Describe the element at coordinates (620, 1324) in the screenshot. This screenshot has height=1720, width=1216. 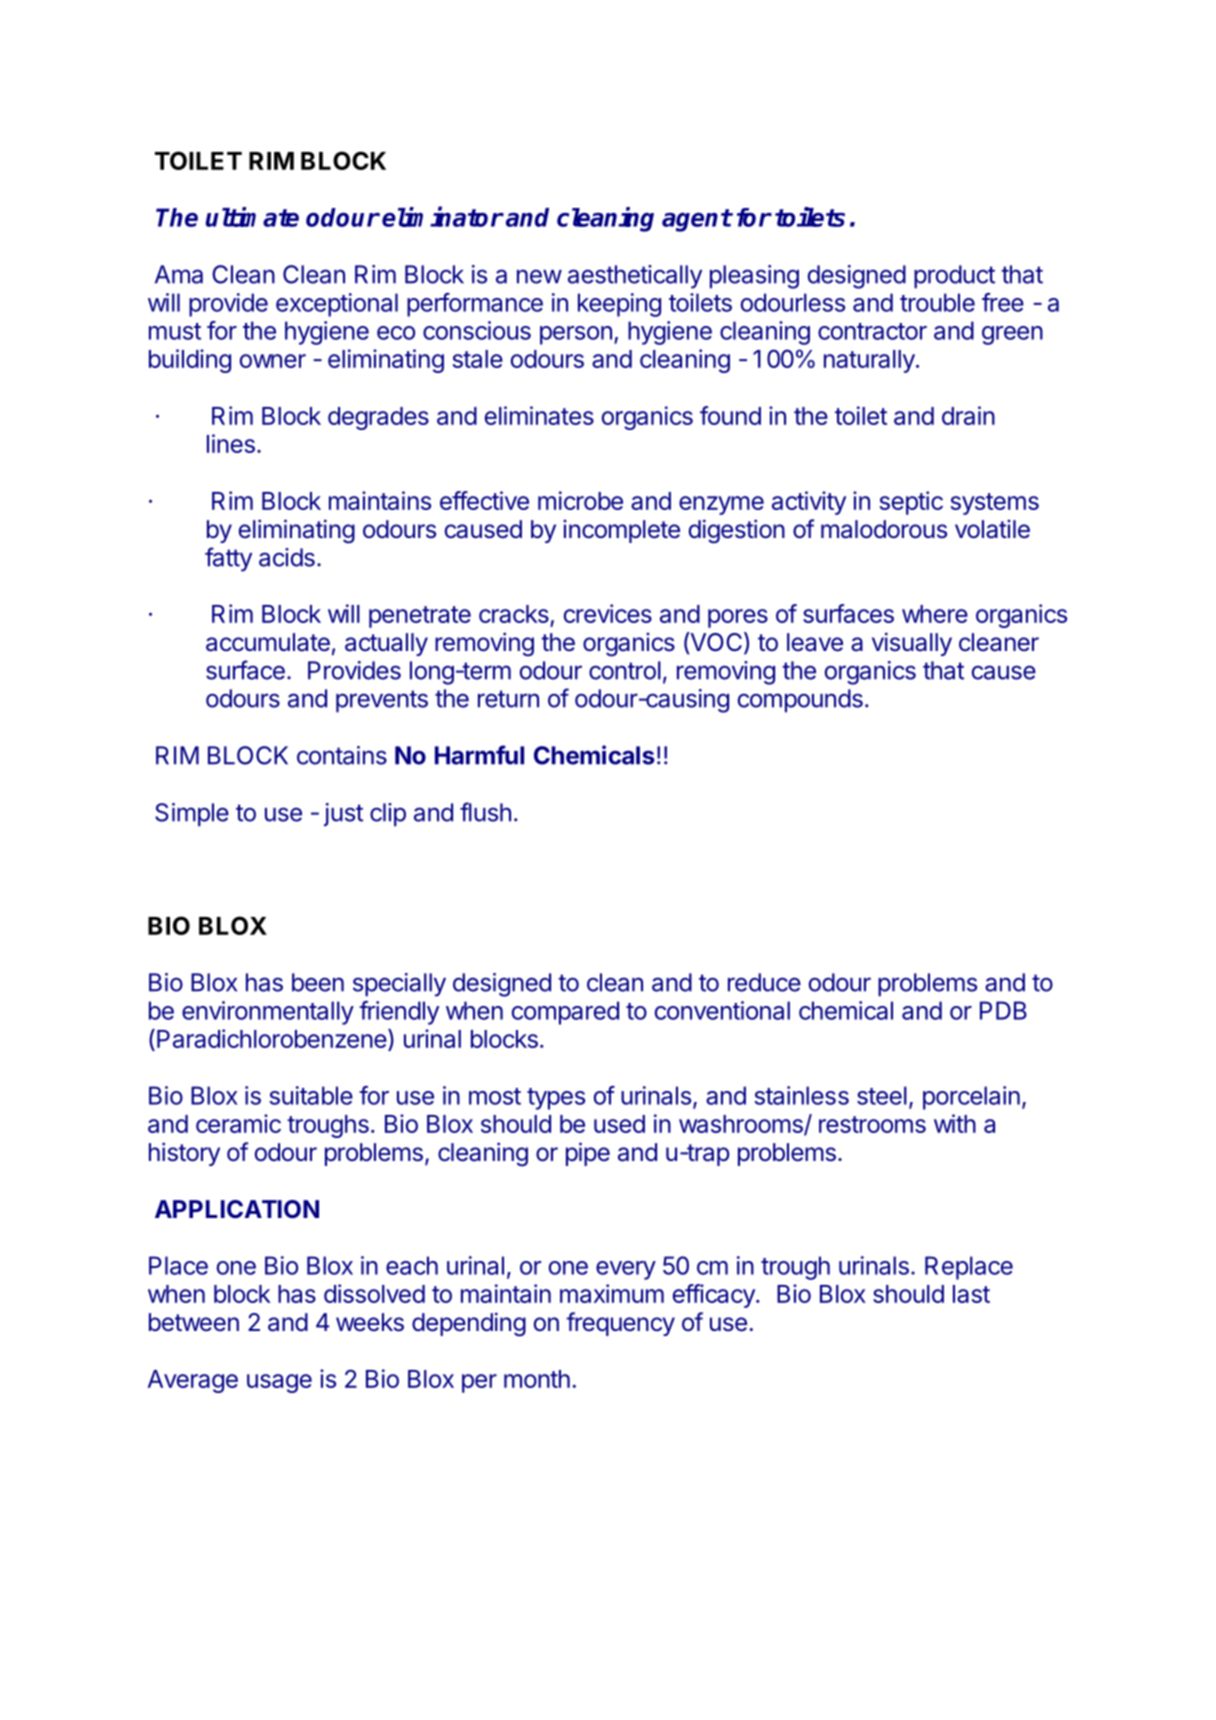
I see `frequency` at that location.
